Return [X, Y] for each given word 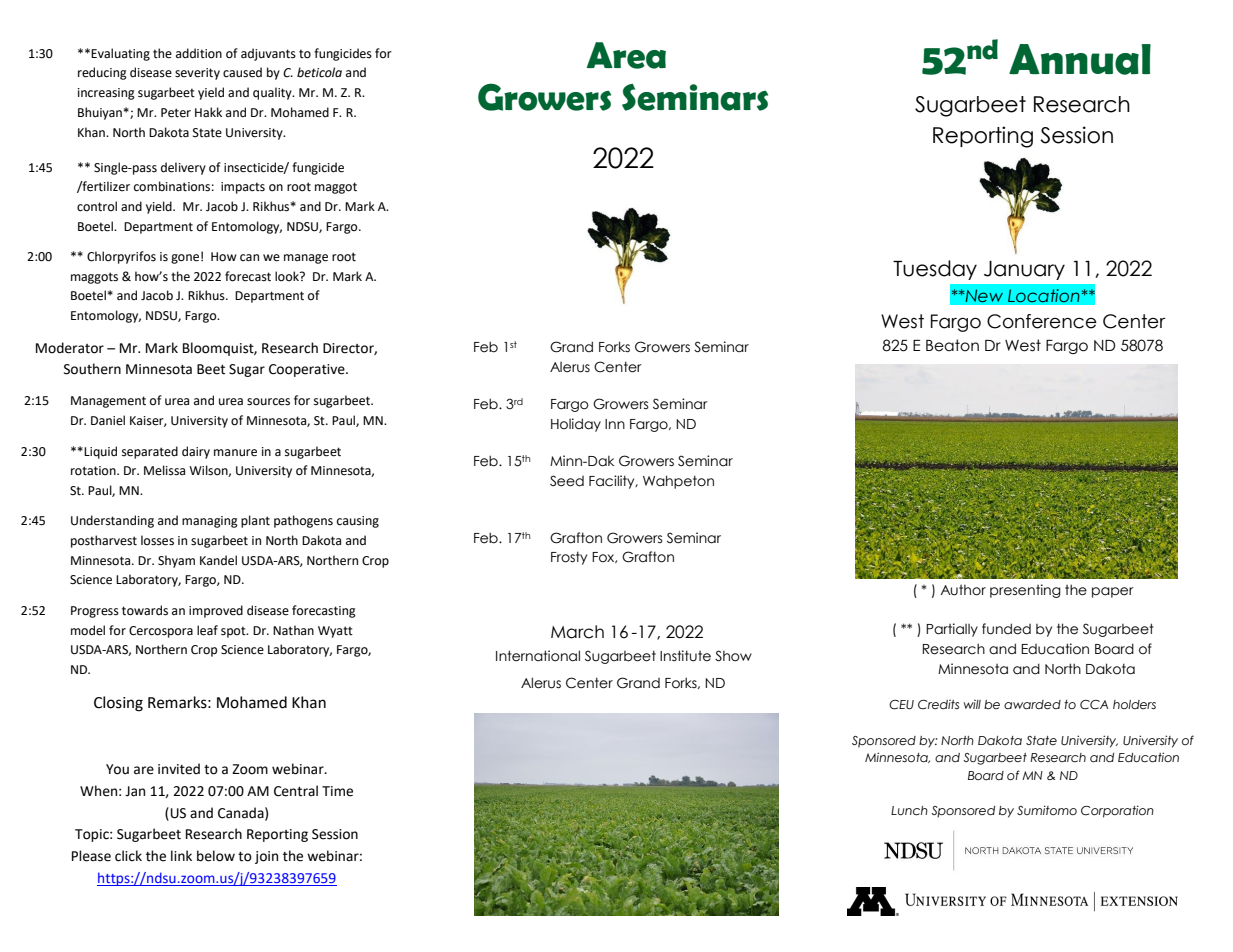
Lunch [909, 811]
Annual [1080, 59]
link [181, 855]
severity [197, 74]
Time [337, 791]
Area [626, 55]
